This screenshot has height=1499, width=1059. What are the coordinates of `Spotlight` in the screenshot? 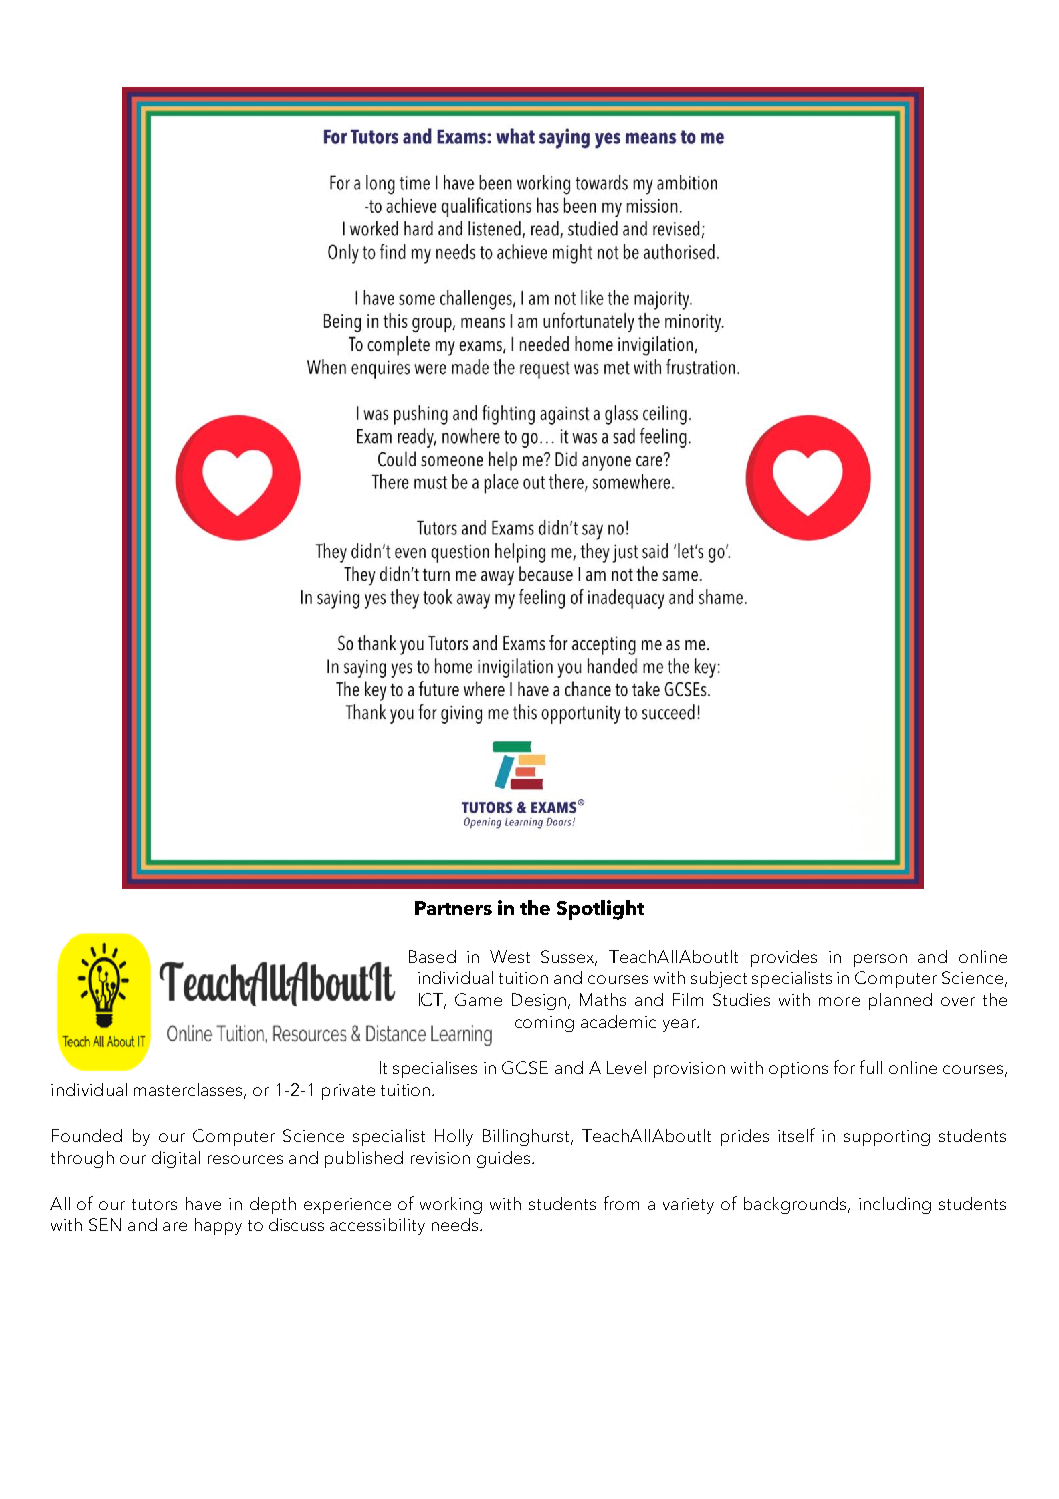 It's located at (600, 910).
